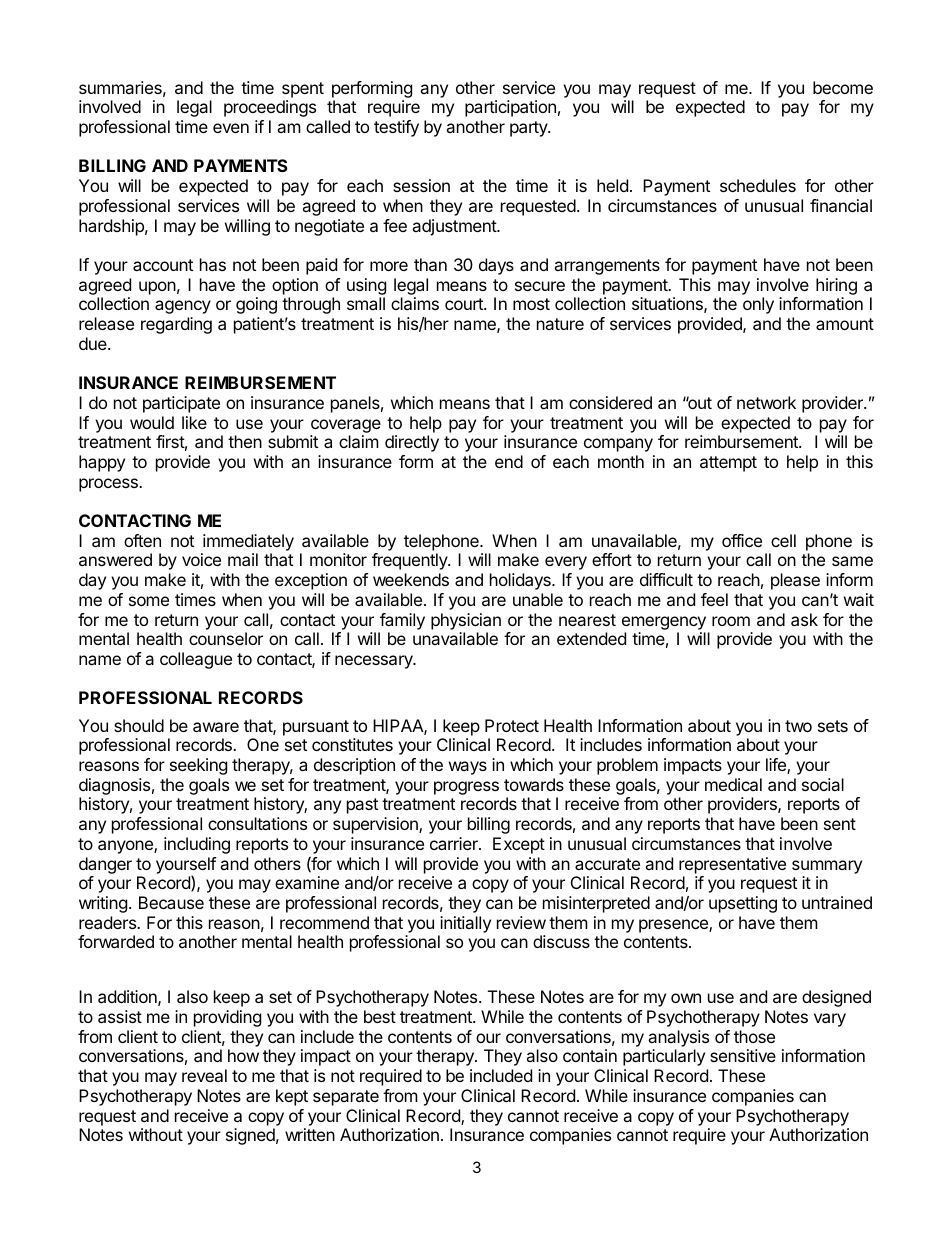 The image size is (952, 1233). What do you see at coordinates (198, 766) in the image?
I see `seeking` at bounding box center [198, 766].
